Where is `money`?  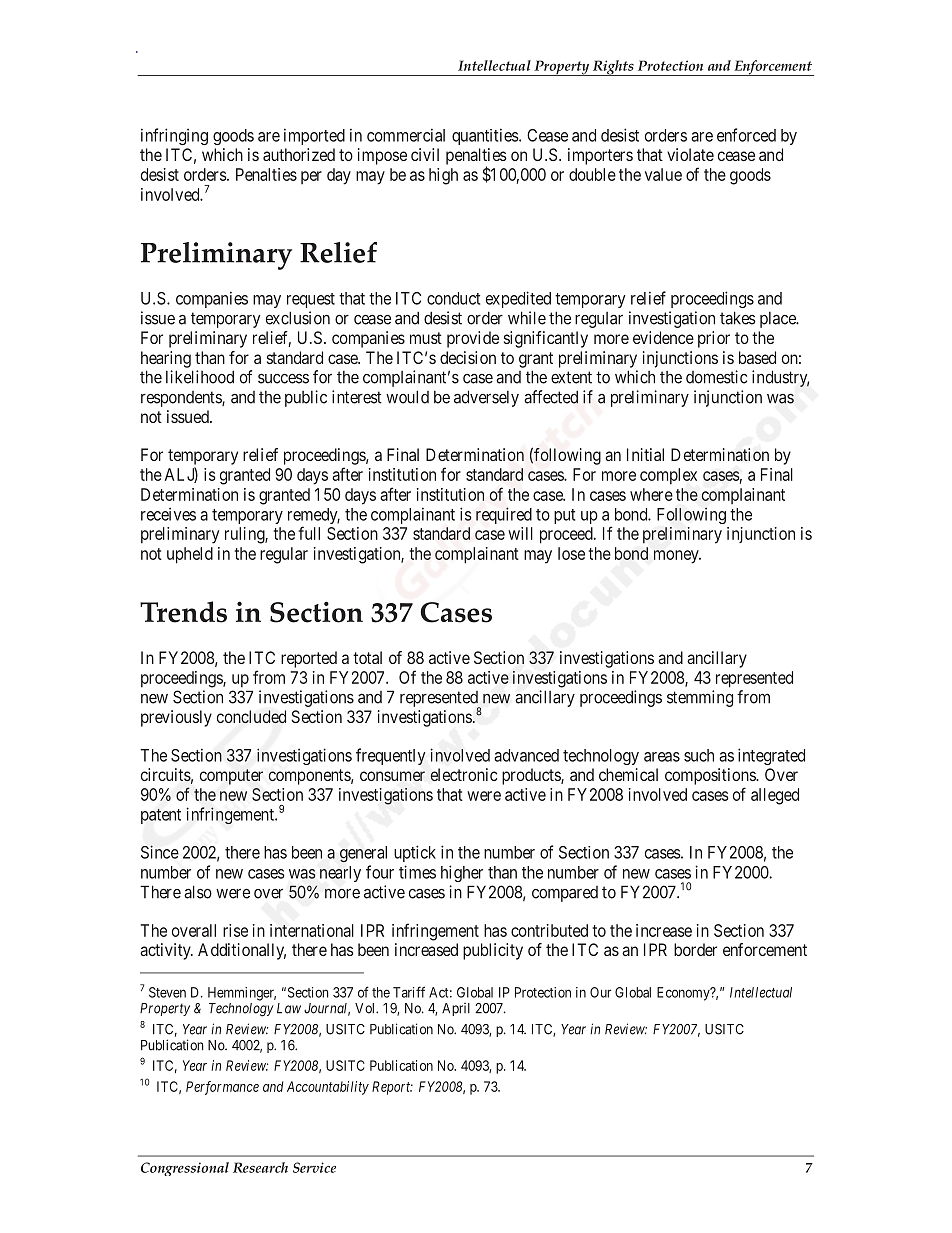
money is located at coordinates (677, 557).
